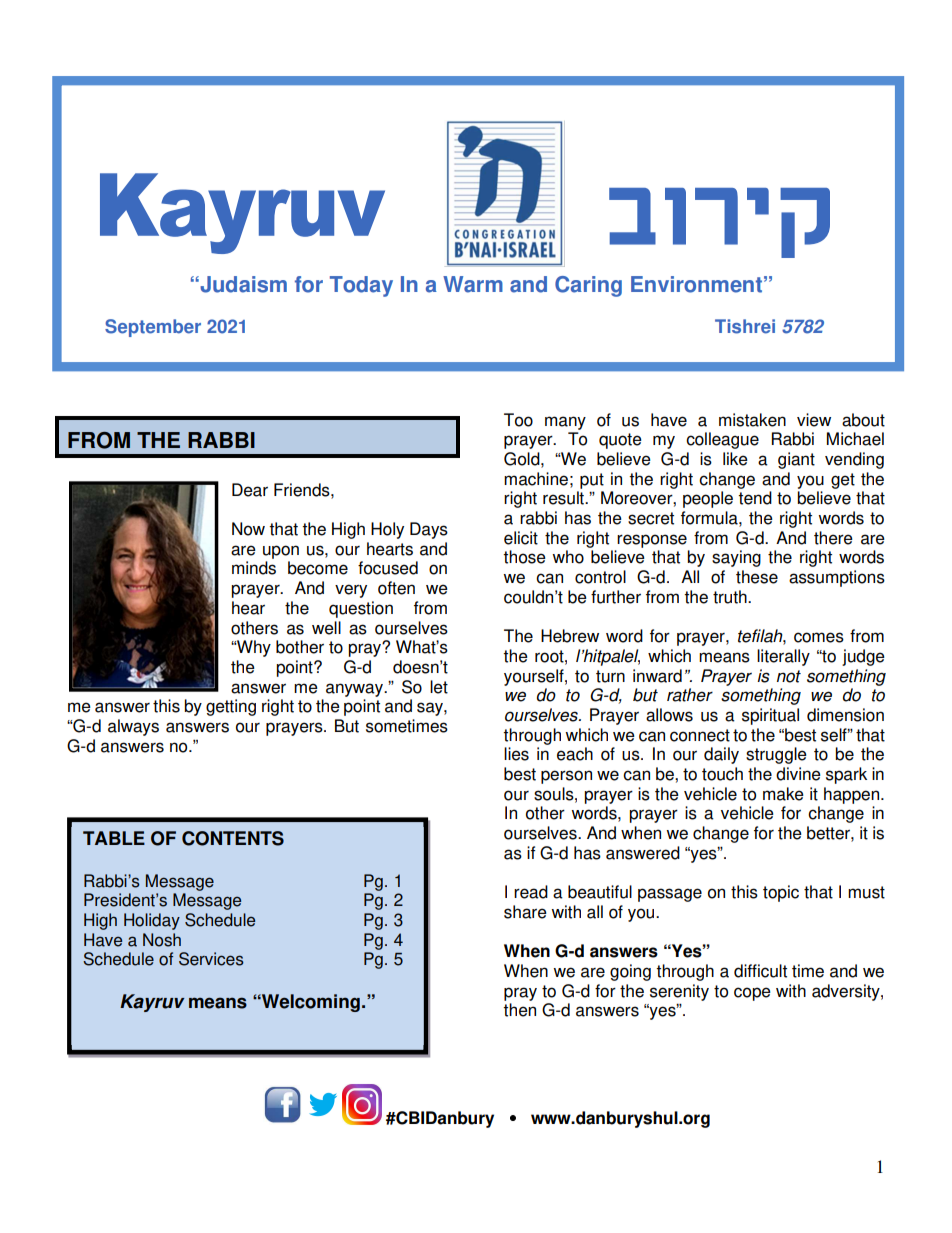  I want to click on then, so click(519, 1010).
